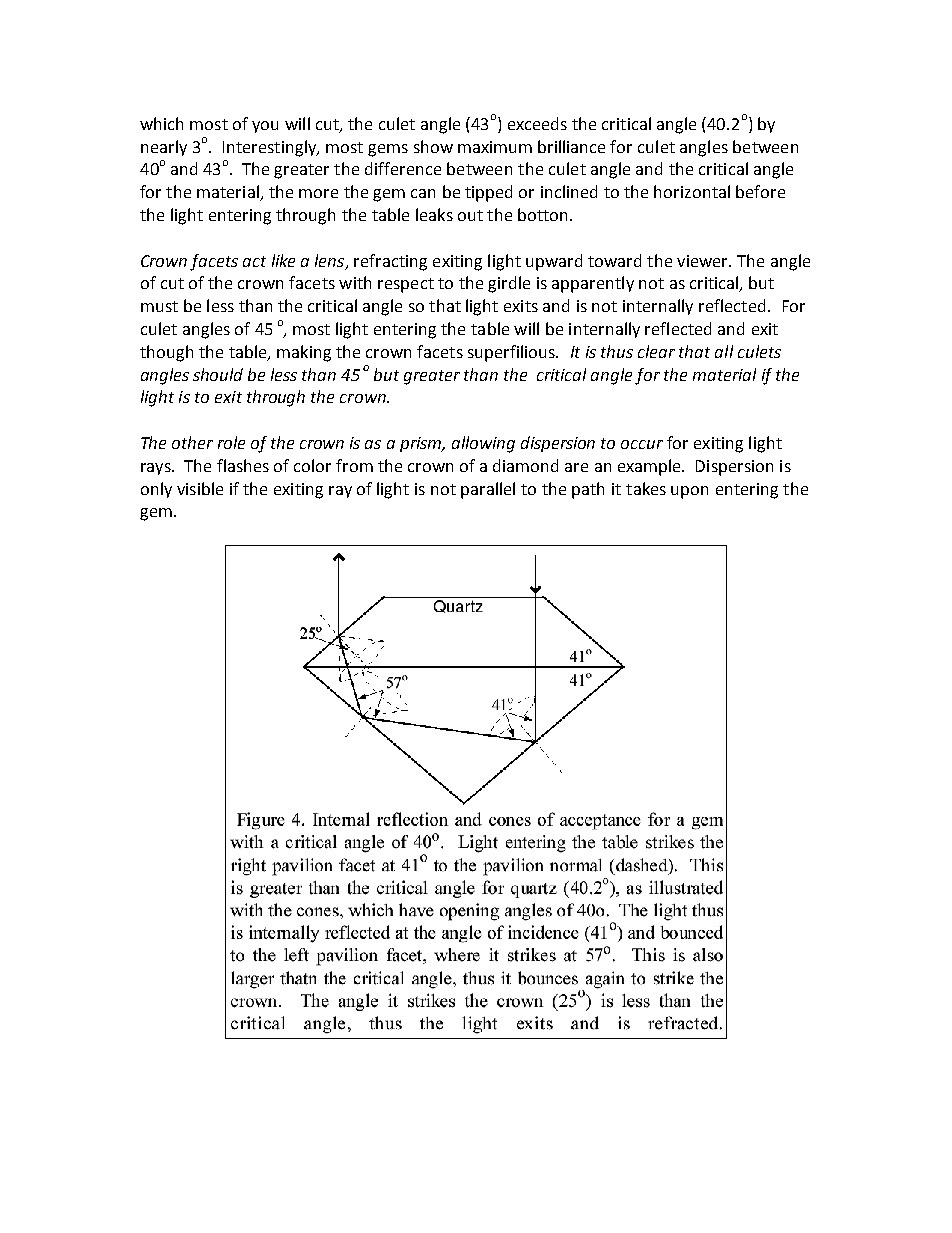 Image resolution: width=952 pixels, height=1233 pixels. I want to click on parallel, so click(488, 490).
